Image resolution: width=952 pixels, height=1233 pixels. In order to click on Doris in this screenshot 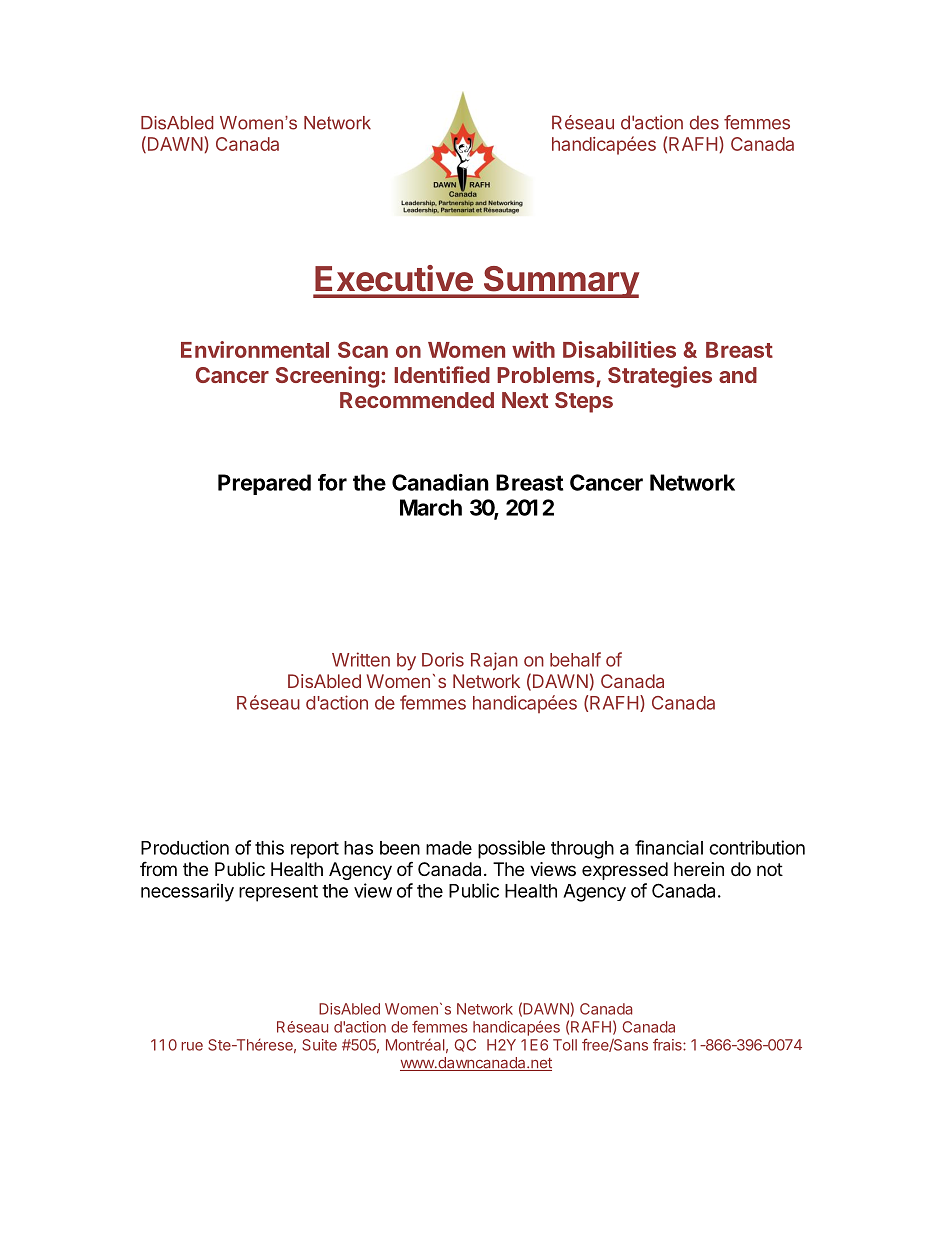, I will do `click(443, 659)`.
